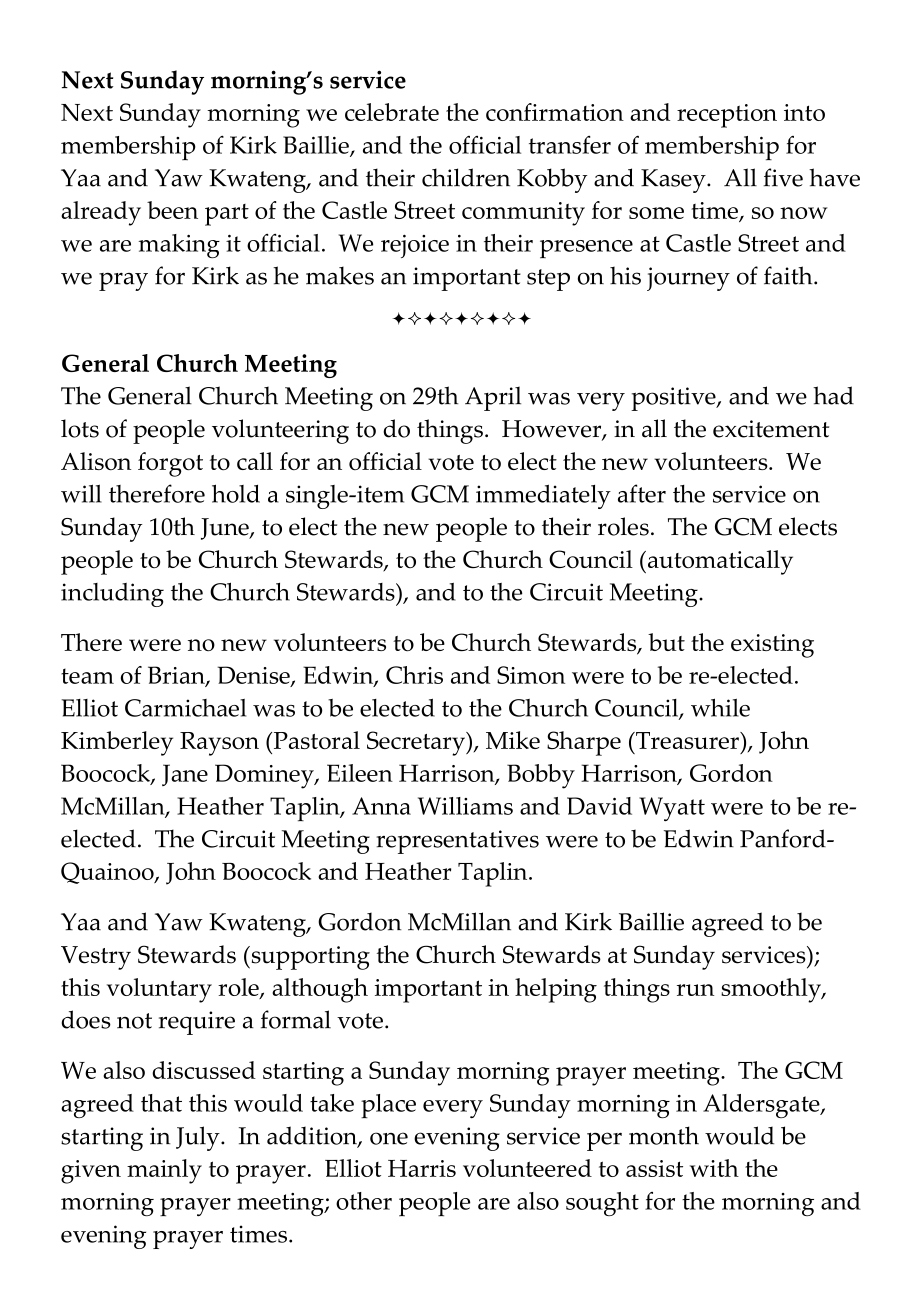 This document has height=1311, width=924. What do you see at coordinates (164, 1171) in the document?
I see `mainly` at bounding box center [164, 1171].
